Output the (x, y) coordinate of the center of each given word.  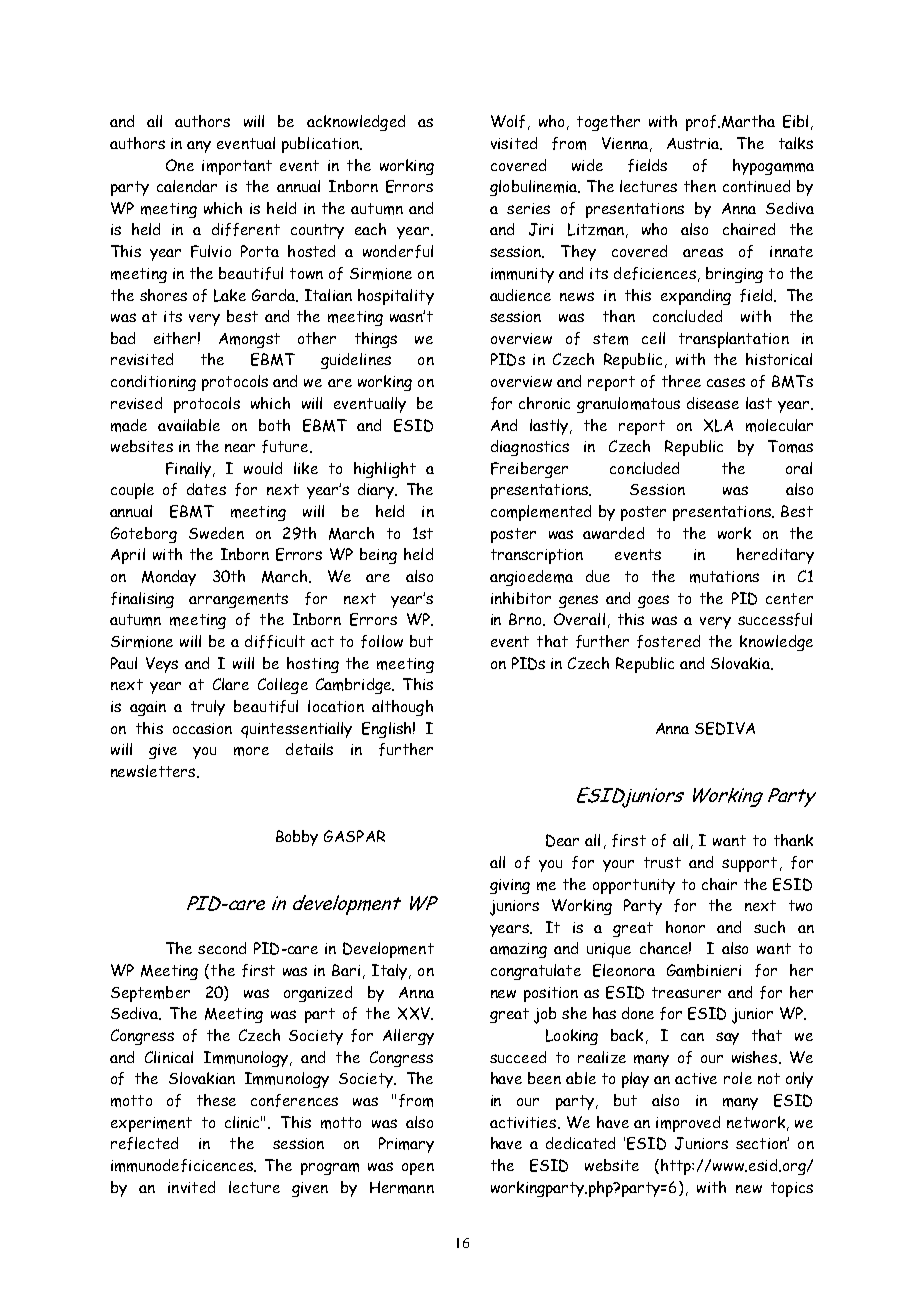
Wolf (508, 121)
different (246, 229)
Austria (694, 144)
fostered (668, 641)
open (418, 1169)
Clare (231, 684)
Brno (526, 619)
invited (191, 1187)
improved (688, 1124)
